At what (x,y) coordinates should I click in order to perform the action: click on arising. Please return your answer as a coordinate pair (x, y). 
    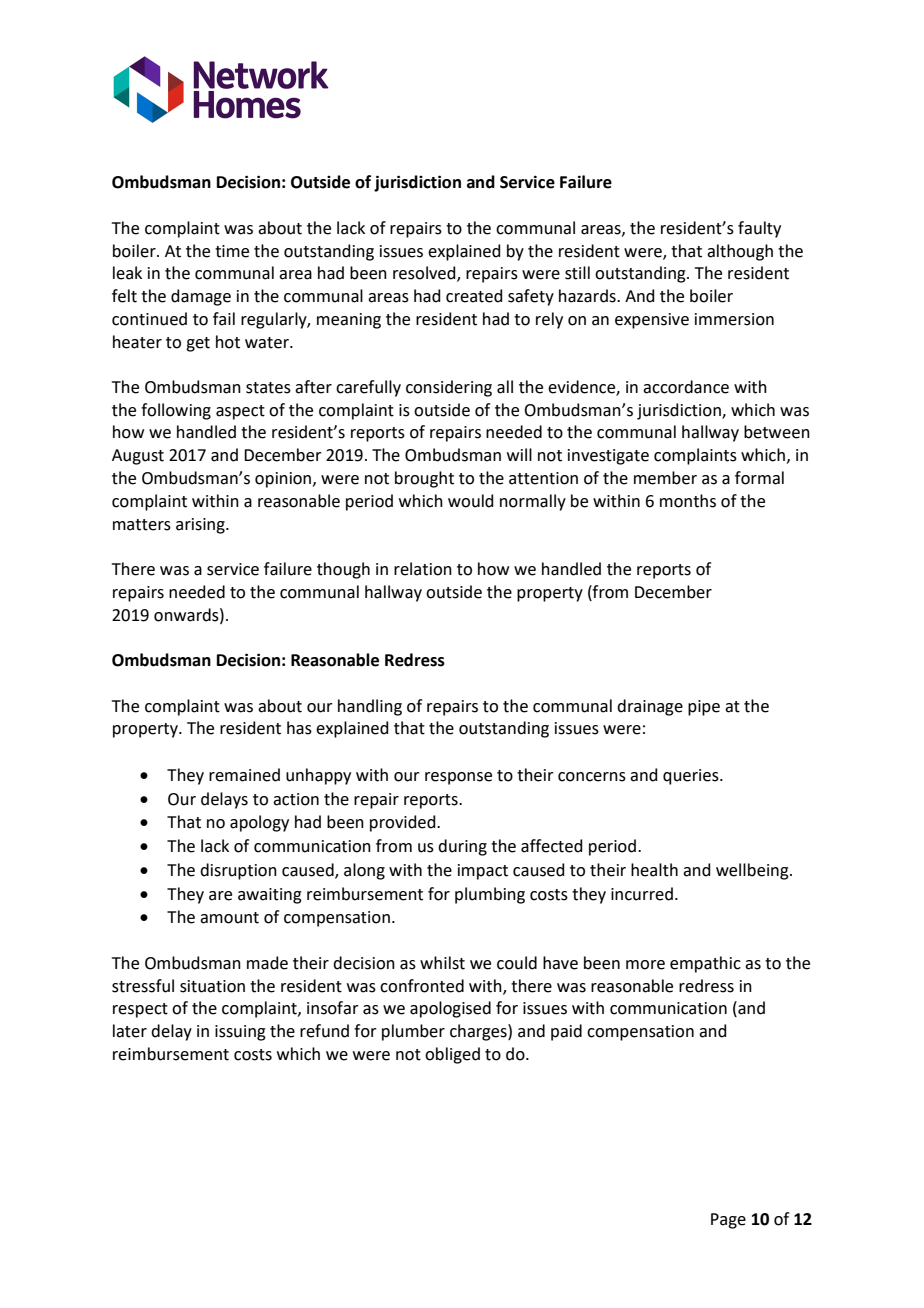
    Looking at the image, I should click on (201, 526).
